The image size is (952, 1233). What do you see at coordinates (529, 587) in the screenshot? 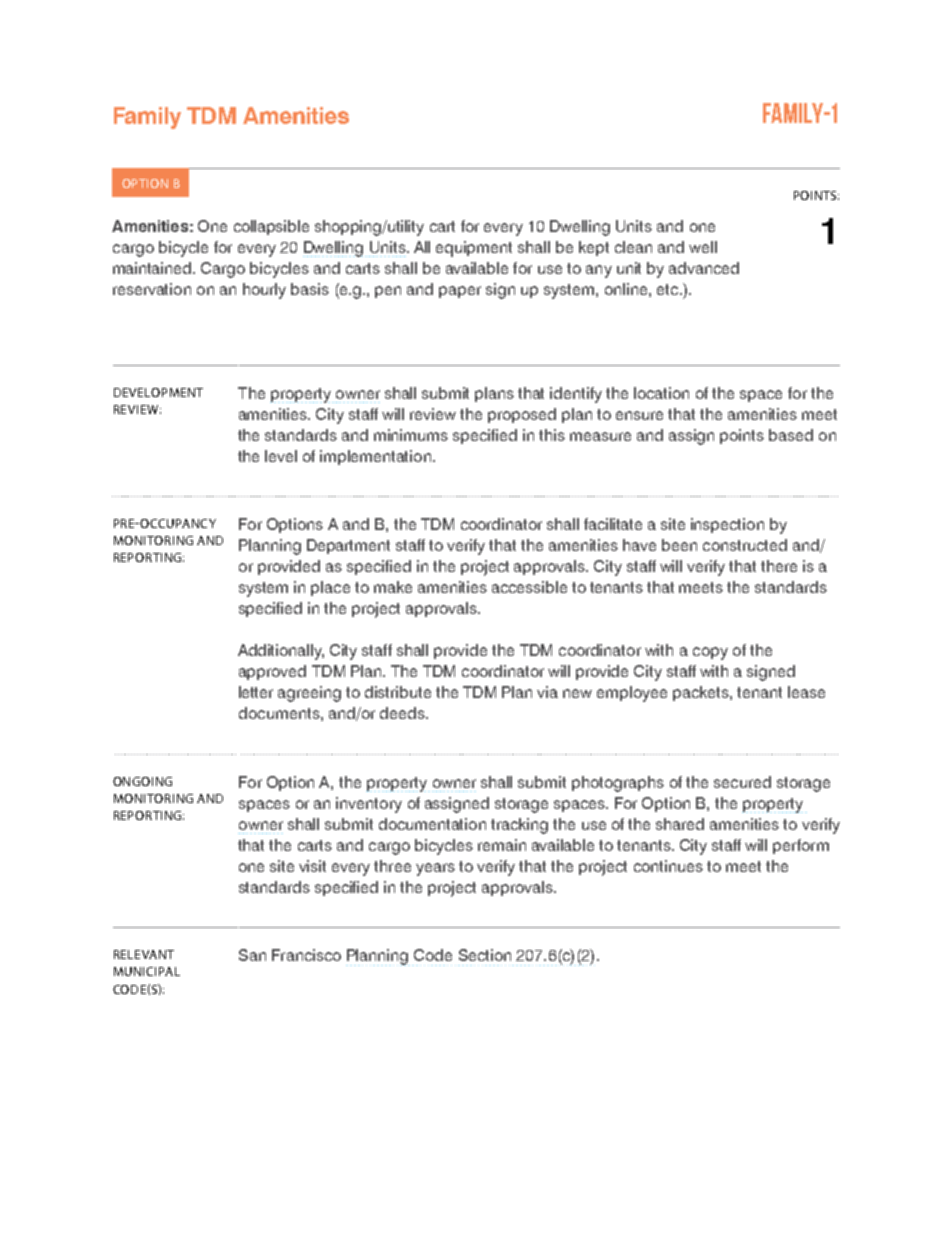
I see `accessible` at bounding box center [529, 587].
